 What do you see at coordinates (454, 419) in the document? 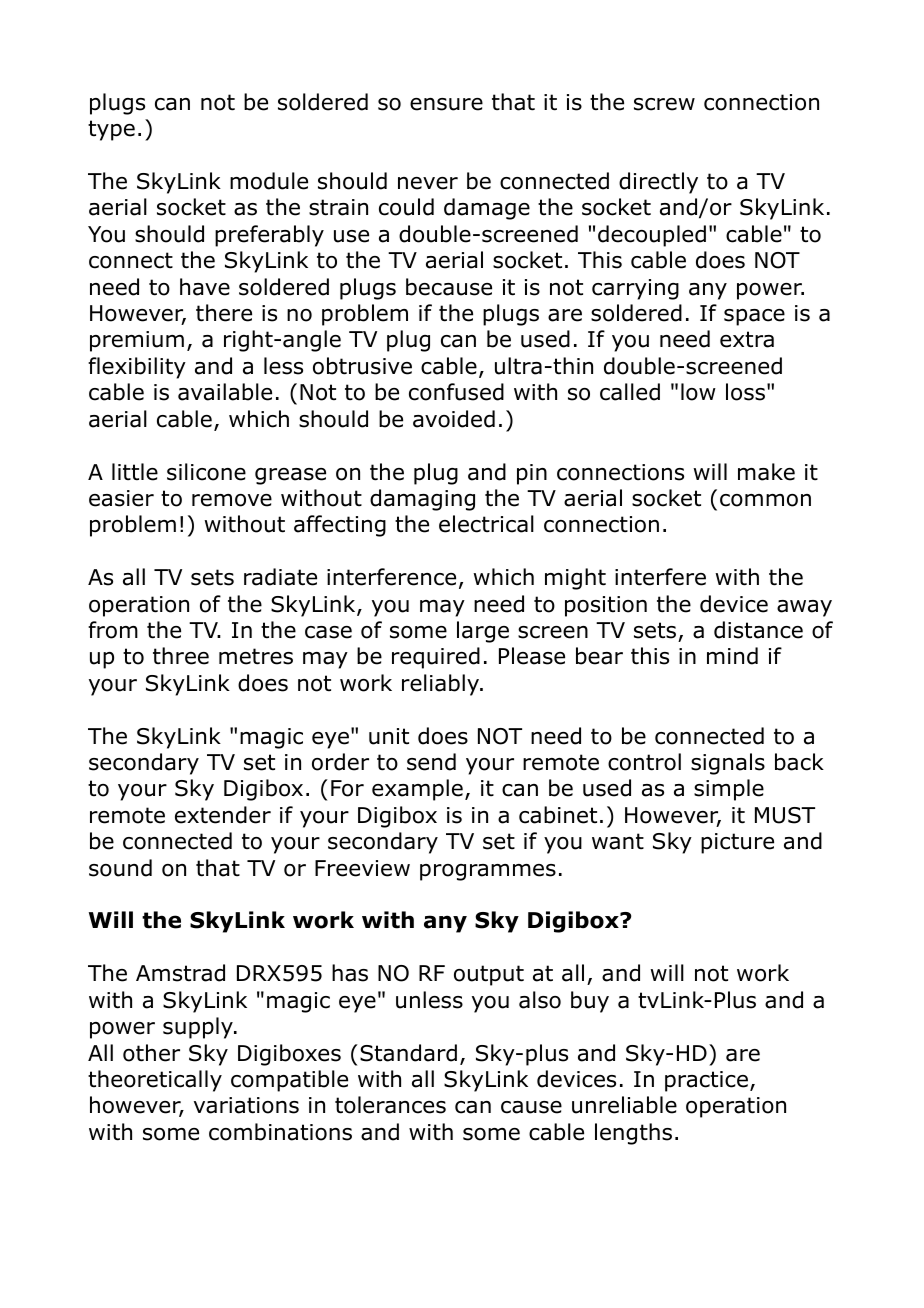
I see `avoided` at bounding box center [454, 419].
